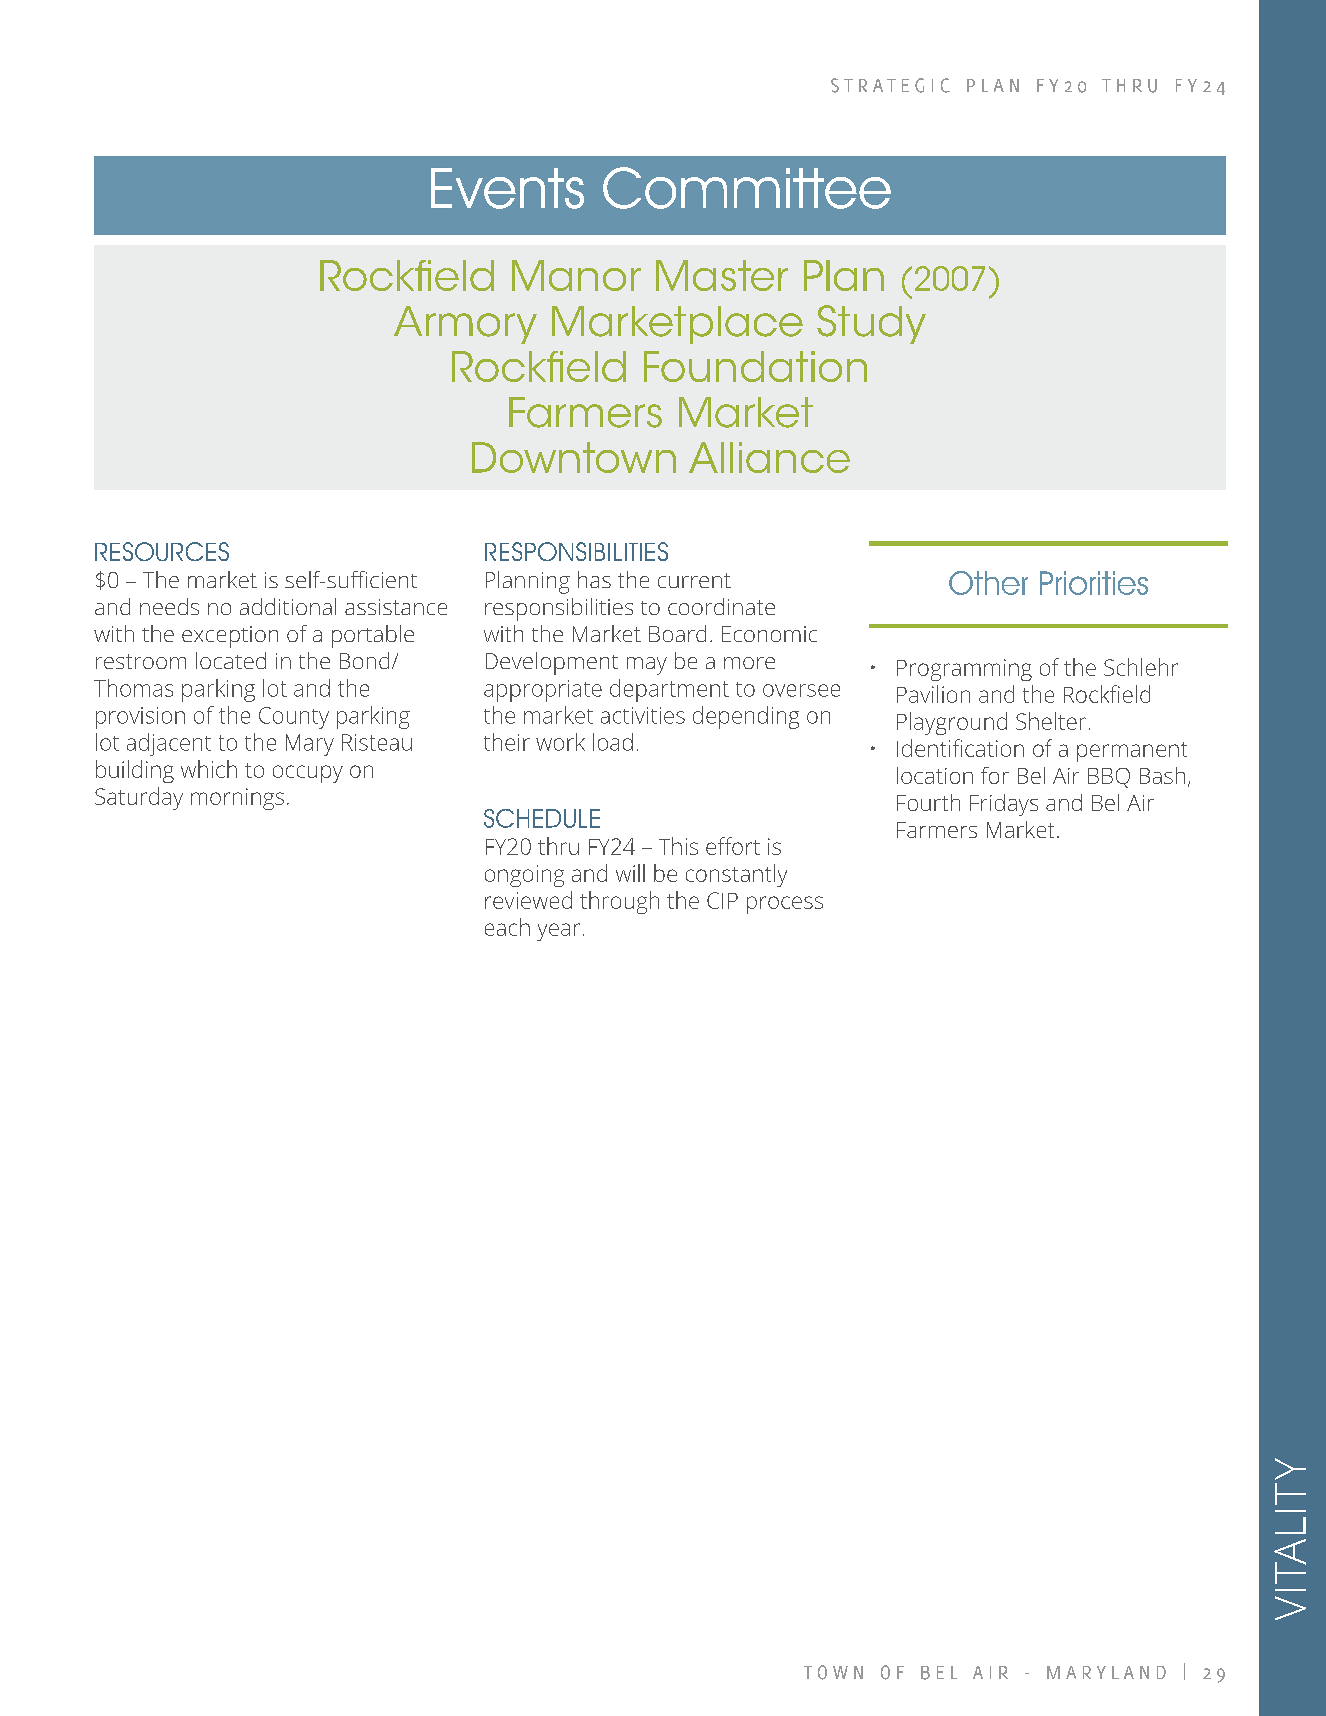  What do you see at coordinates (871, 324) in the screenshot?
I see `Study` at bounding box center [871, 324].
